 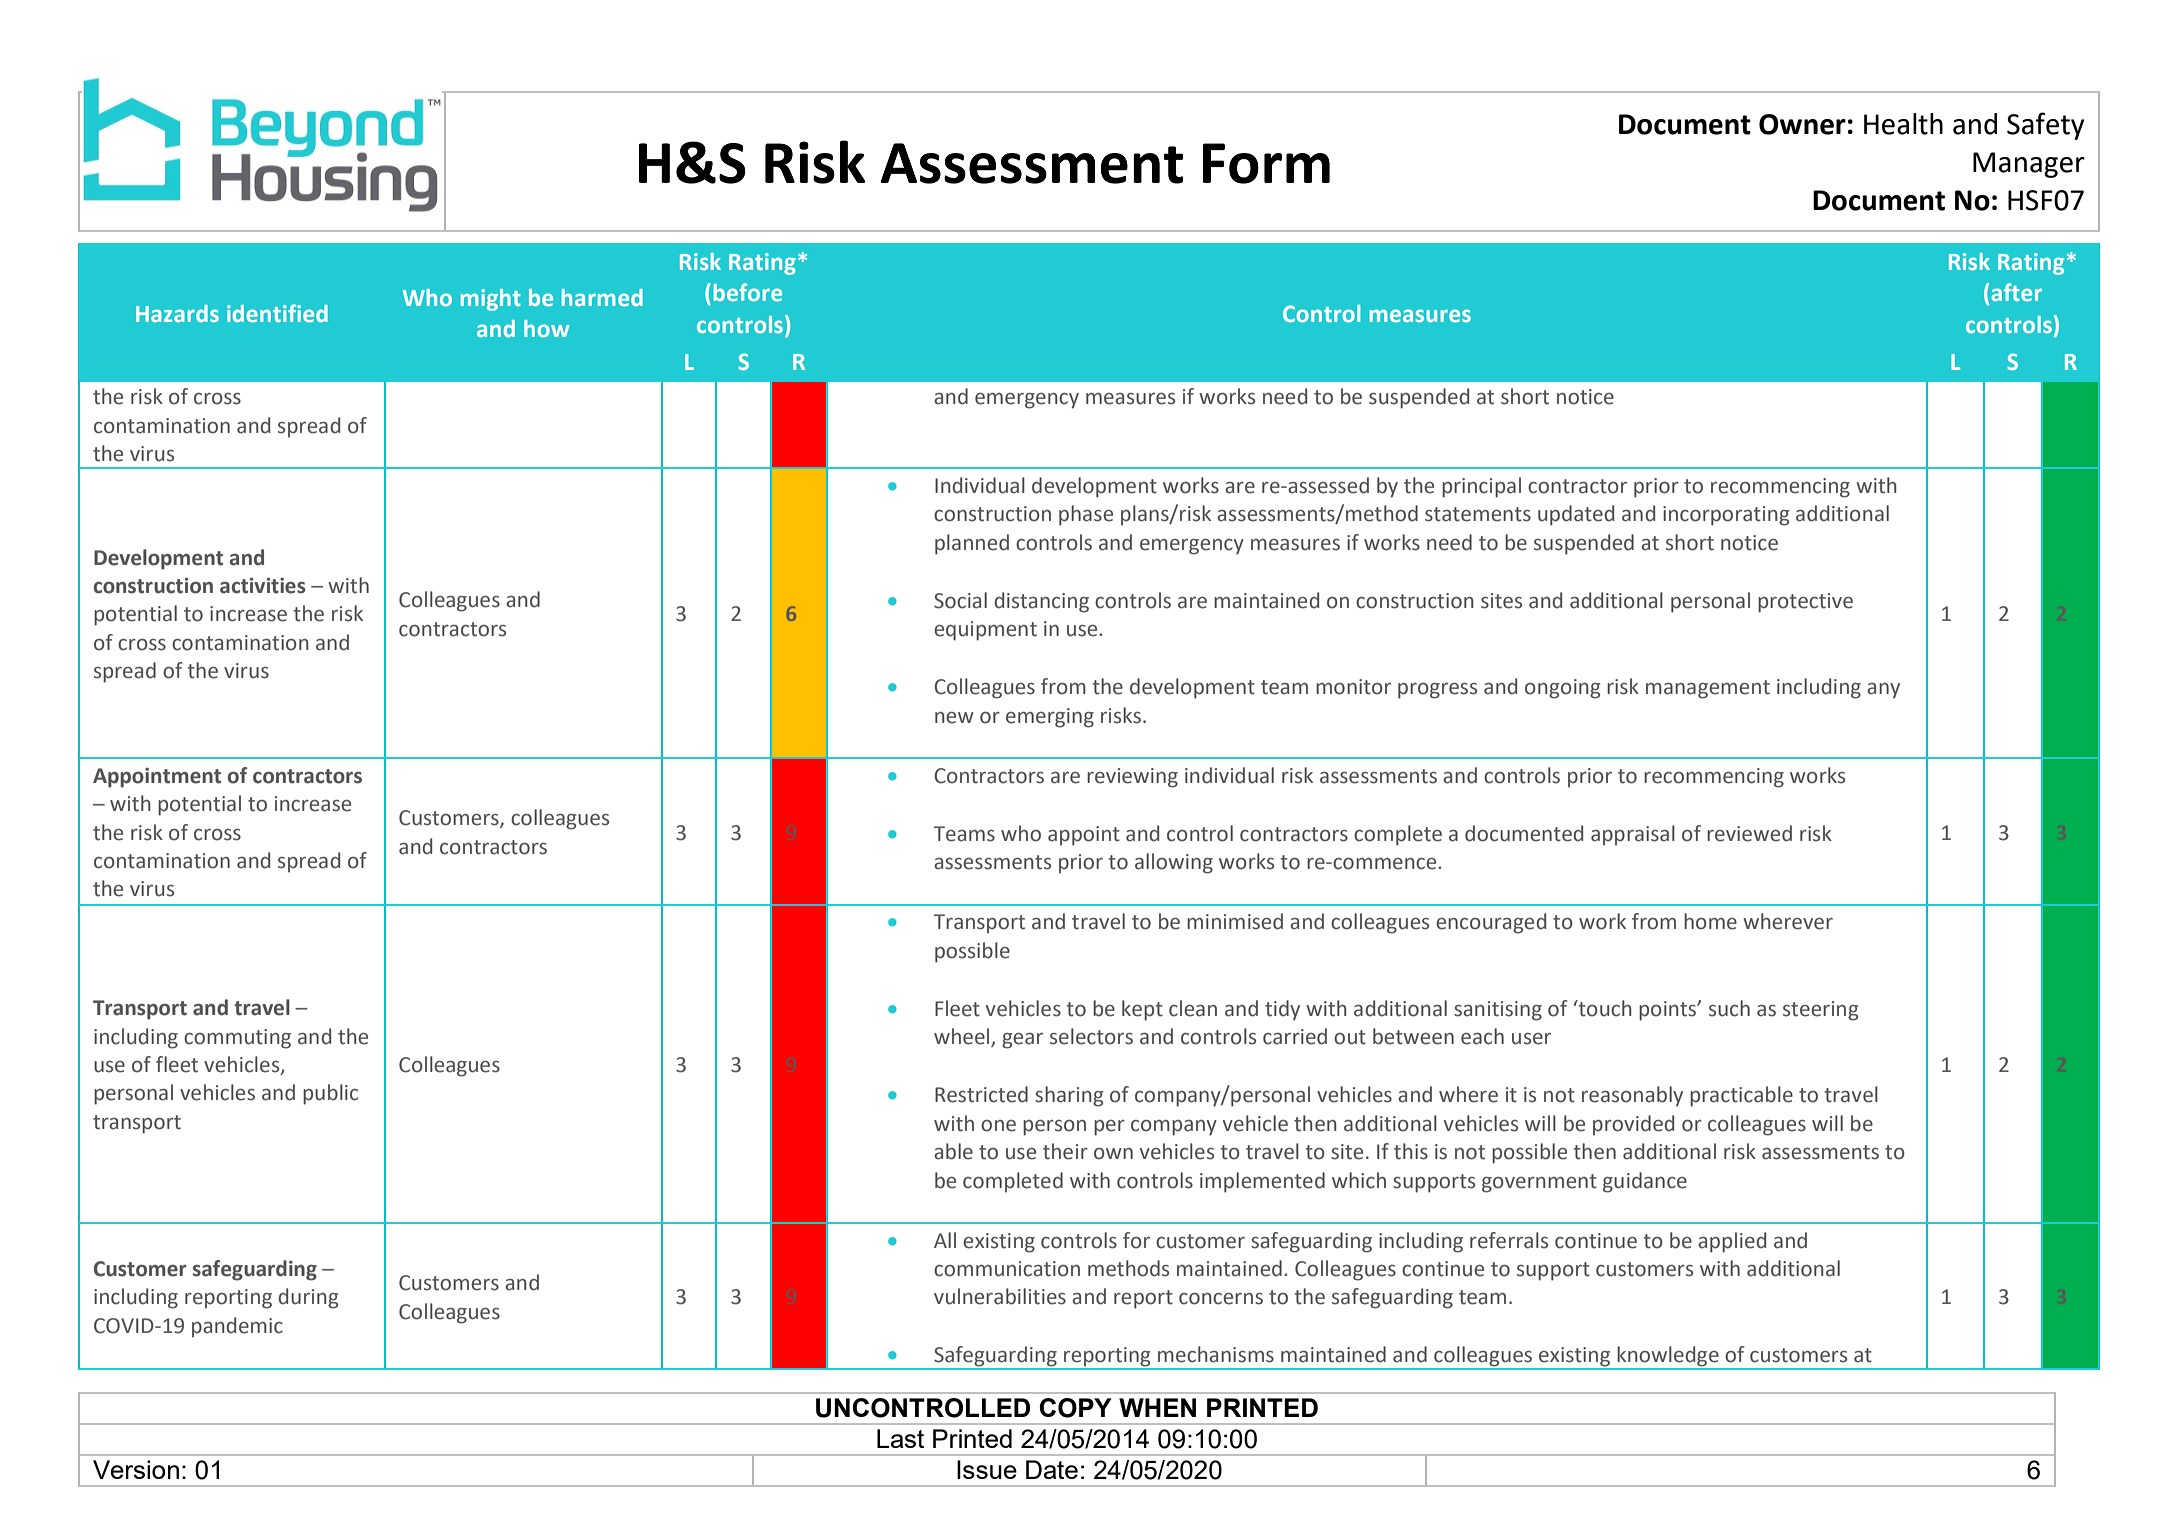 I want to click on might, so click(x=491, y=300).
